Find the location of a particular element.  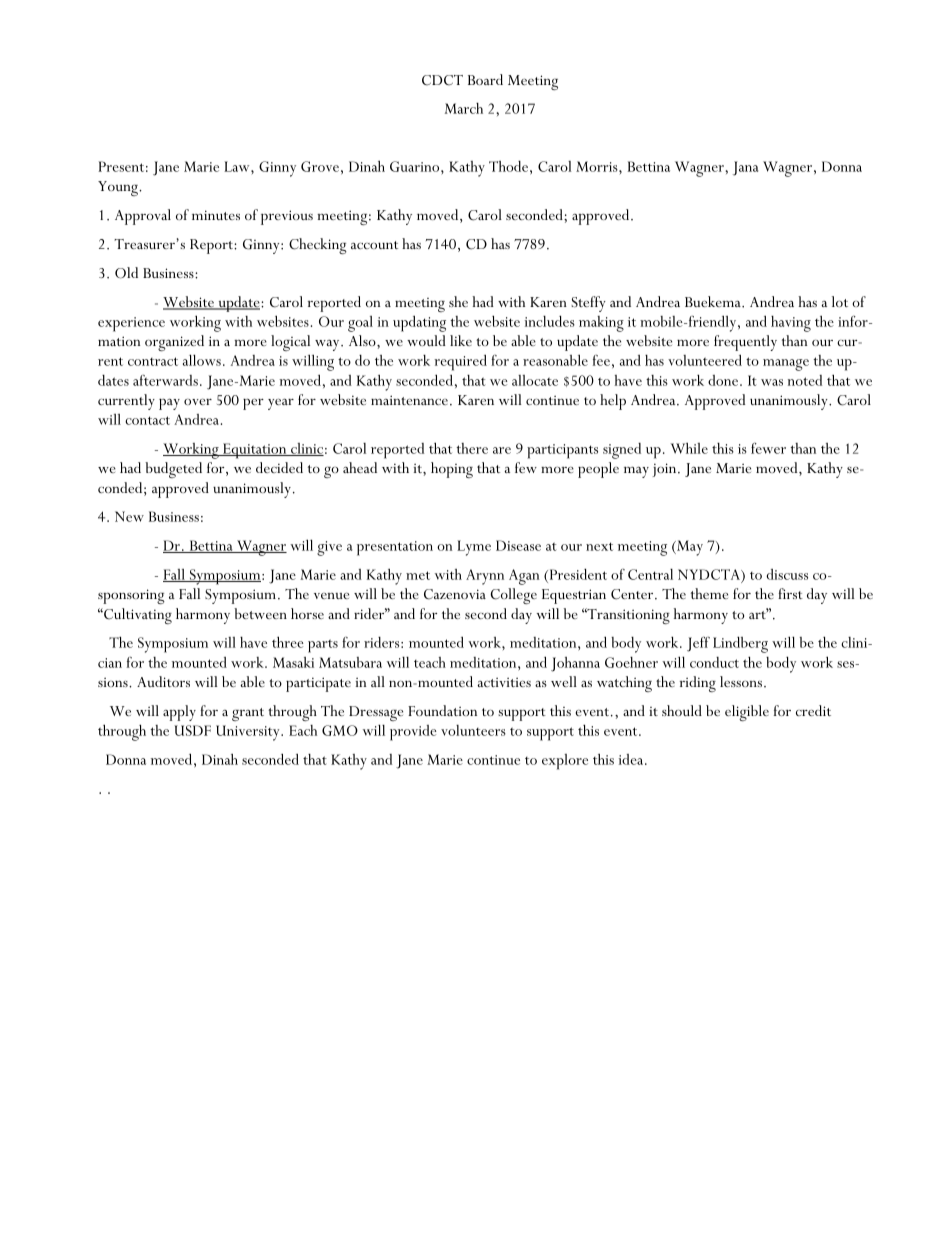

over is located at coordinates (198, 401).
